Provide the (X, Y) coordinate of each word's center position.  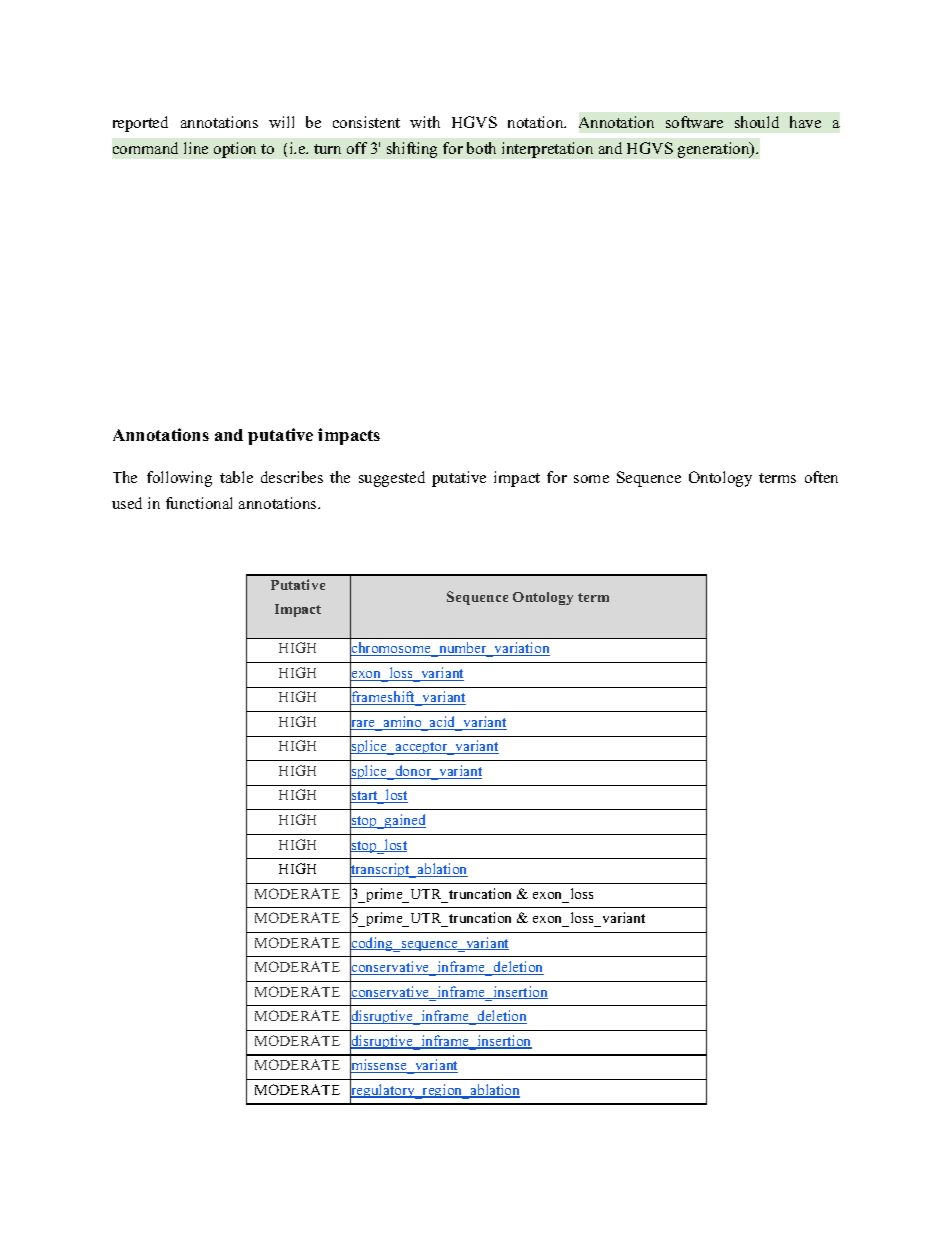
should (757, 122)
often (821, 477)
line (196, 148)
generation (715, 150)
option (235, 150)
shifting (412, 150)
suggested (392, 479)
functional (199, 503)
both (481, 148)
